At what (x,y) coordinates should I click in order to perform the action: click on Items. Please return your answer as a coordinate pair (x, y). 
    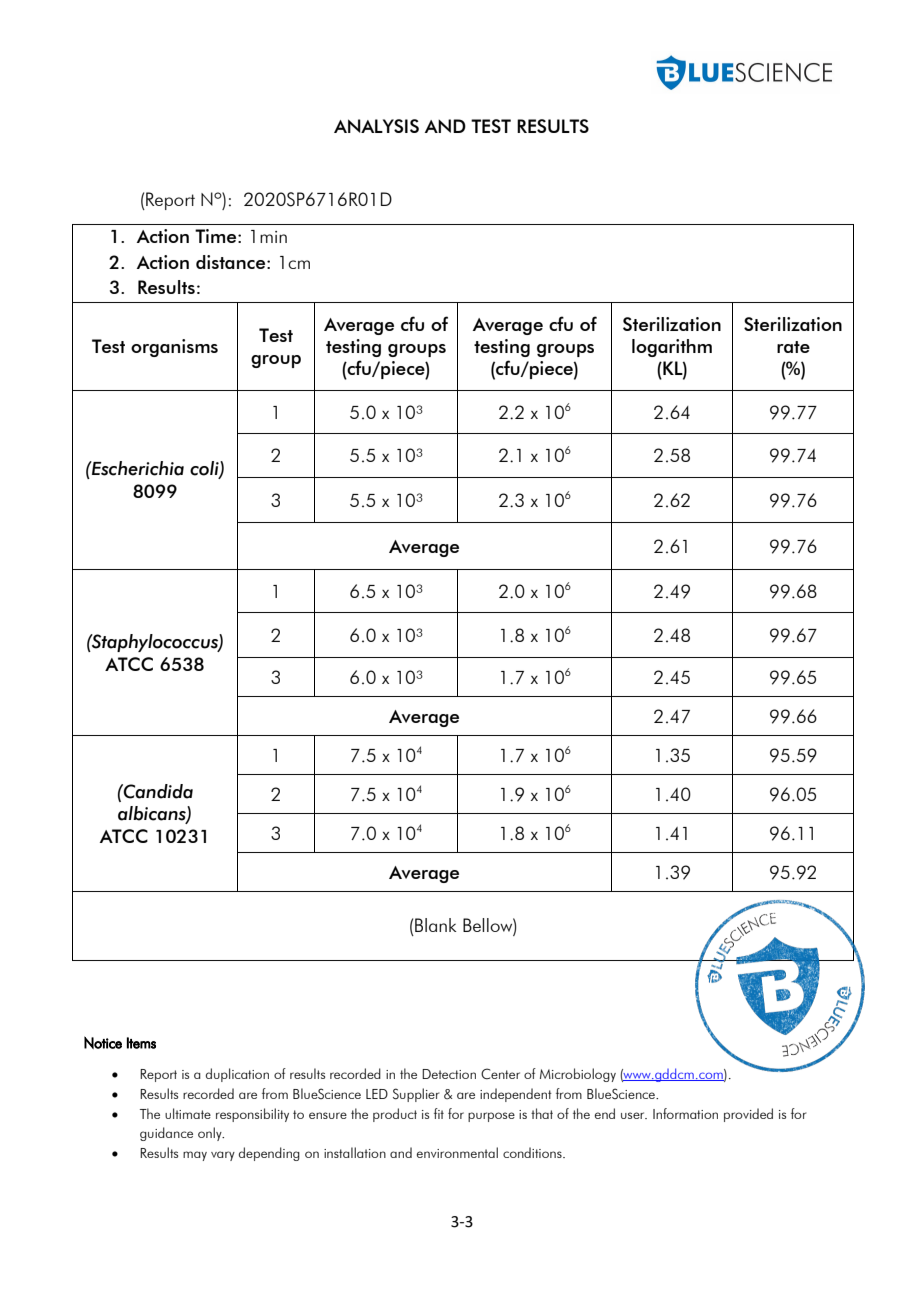
    Looking at the image, I should click on (141, 1043).
